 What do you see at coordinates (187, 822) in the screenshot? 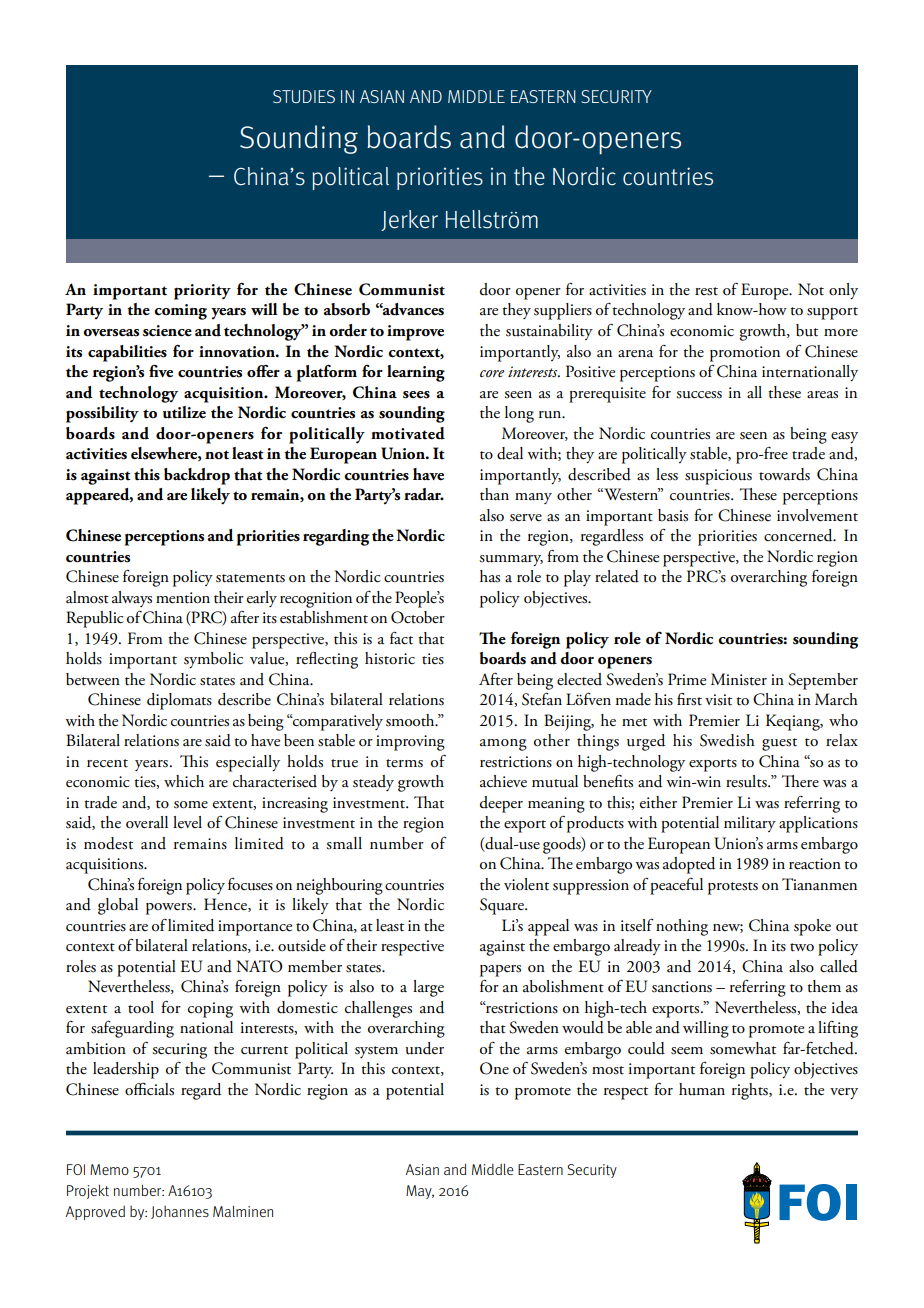
I see `level` at bounding box center [187, 822].
